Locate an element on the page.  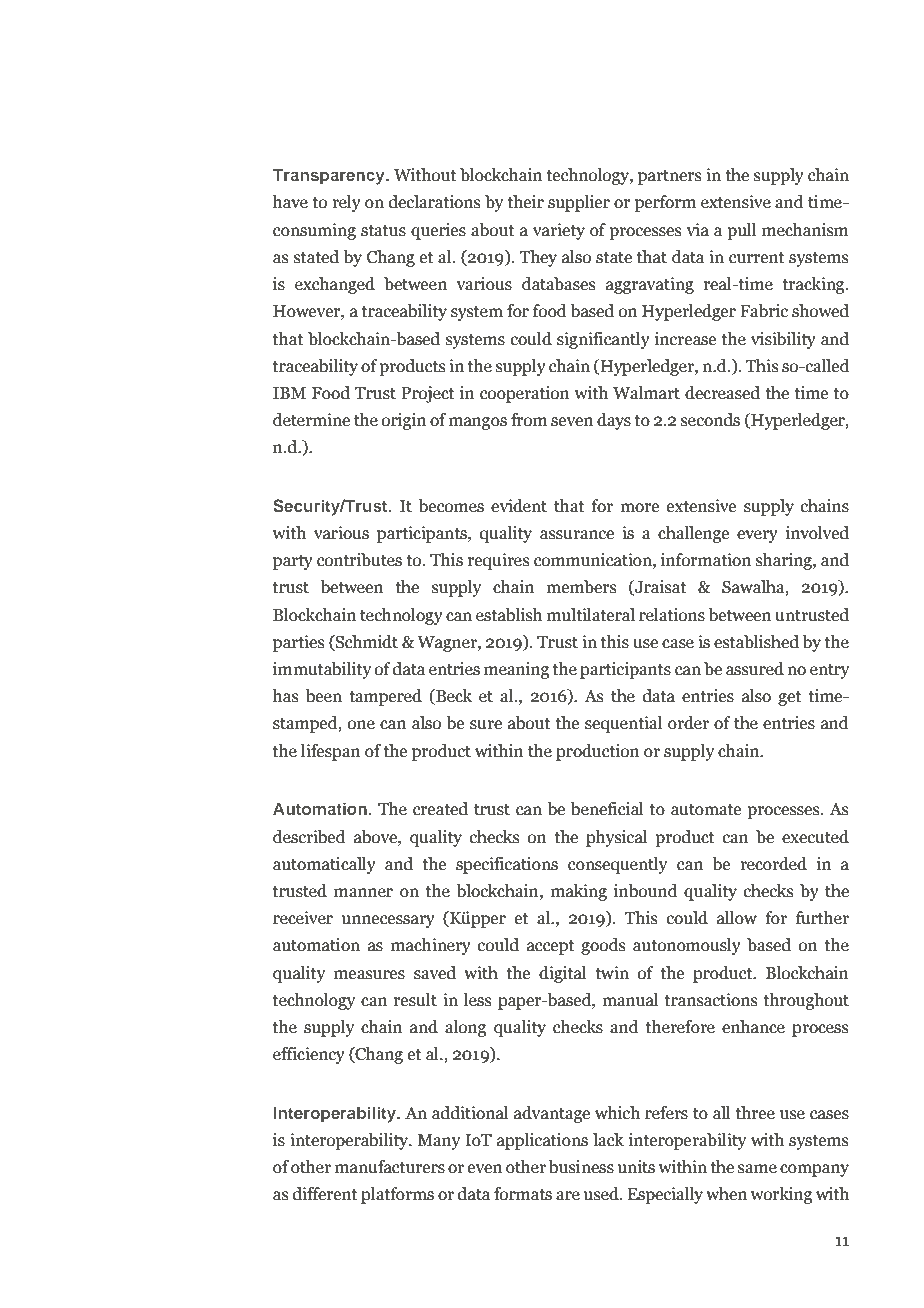
automatically is located at coordinates (324, 865).
